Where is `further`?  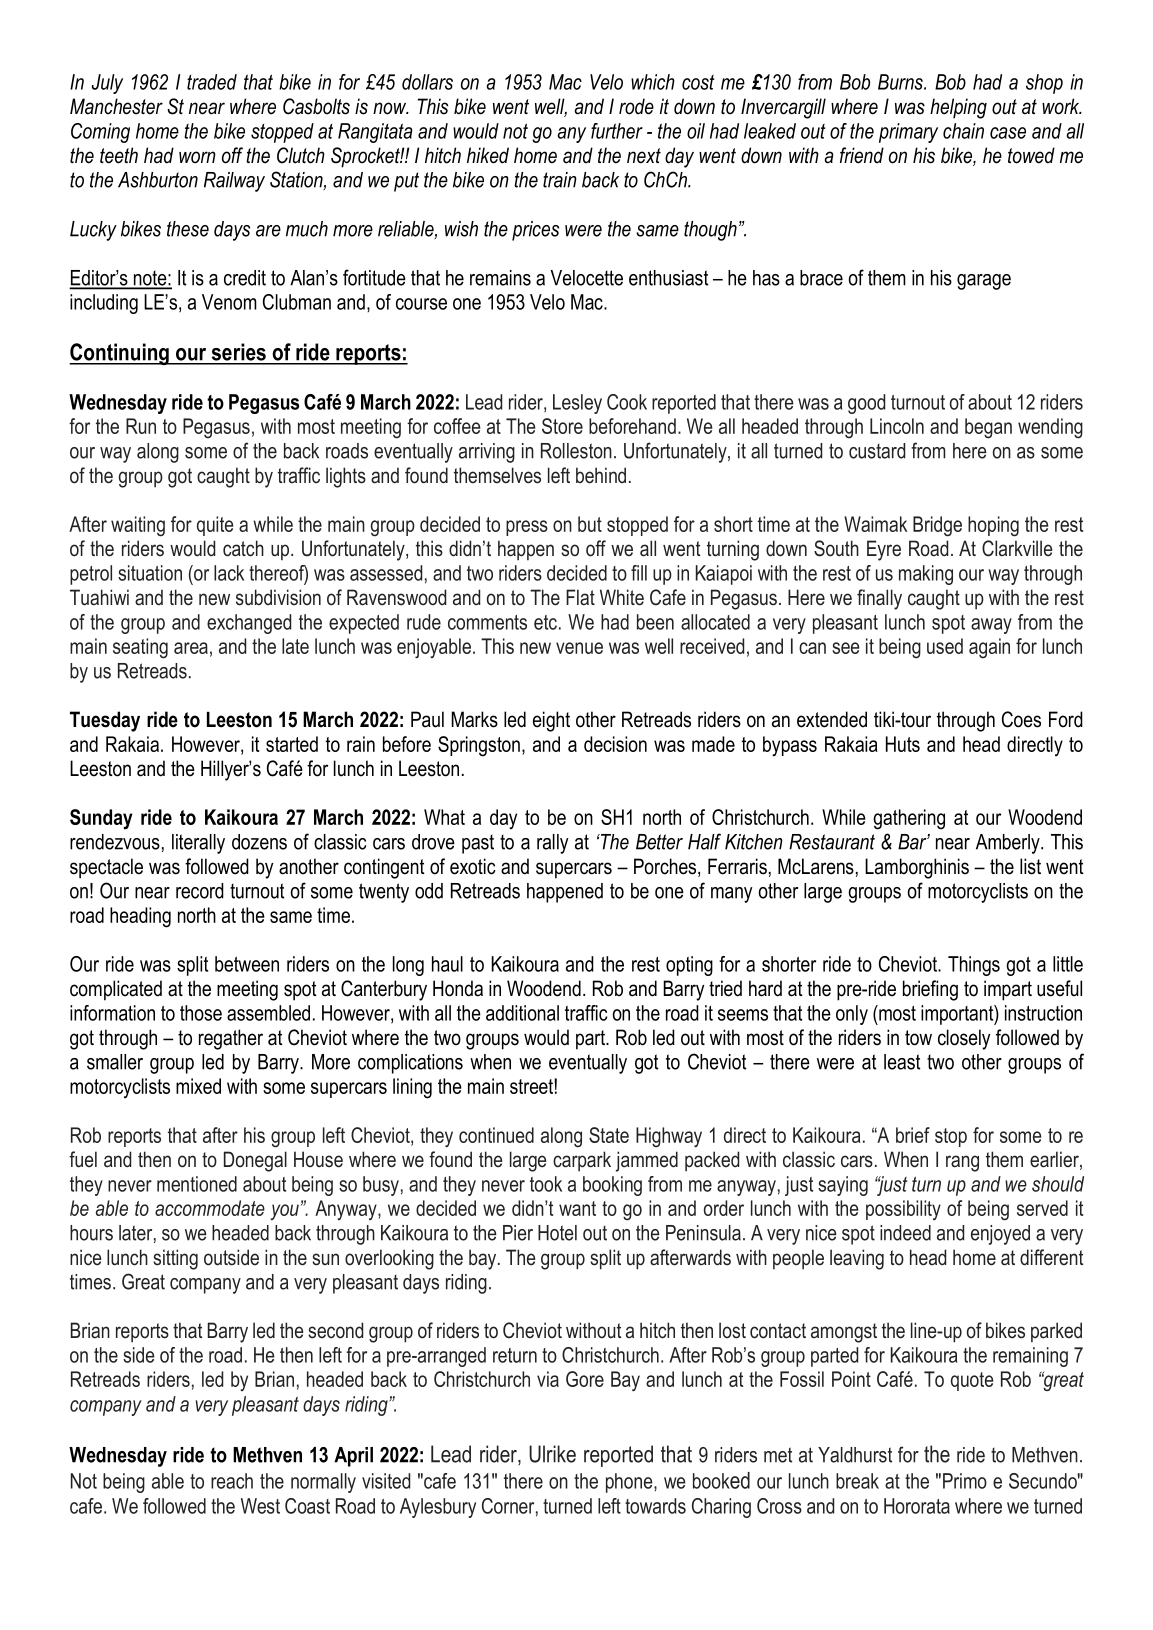
further is located at coordinates (617, 131).
